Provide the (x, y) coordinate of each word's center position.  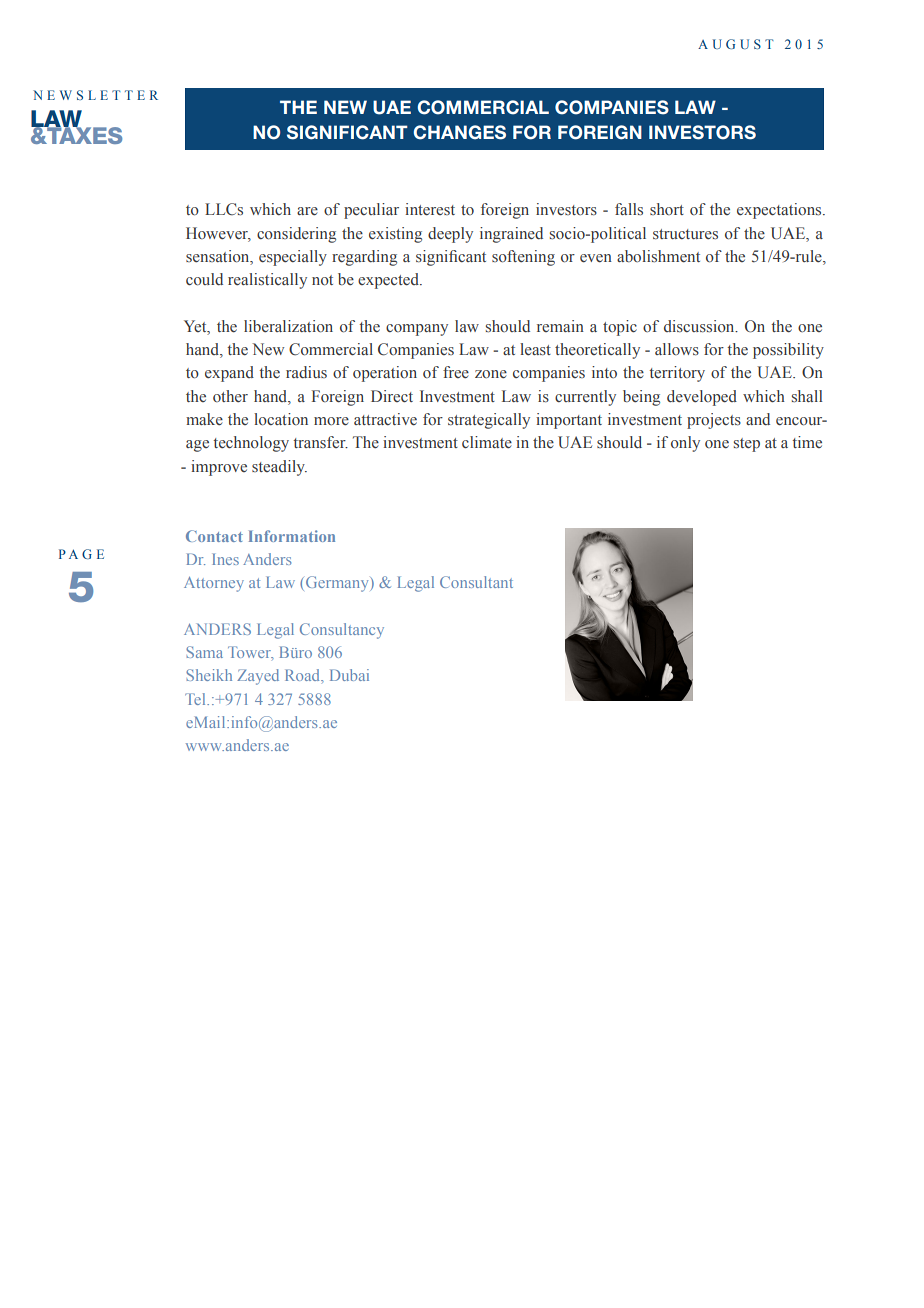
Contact (214, 536)
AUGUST (736, 44)
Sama (204, 652)
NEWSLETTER (95, 95)
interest (430, 209)
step (747, 445)
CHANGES (459, 132)
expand (229, 374)
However (218, 234)
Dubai (349, 675)
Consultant (476, 582)
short (667, 209)
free (456, 372)
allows (677, 349)
